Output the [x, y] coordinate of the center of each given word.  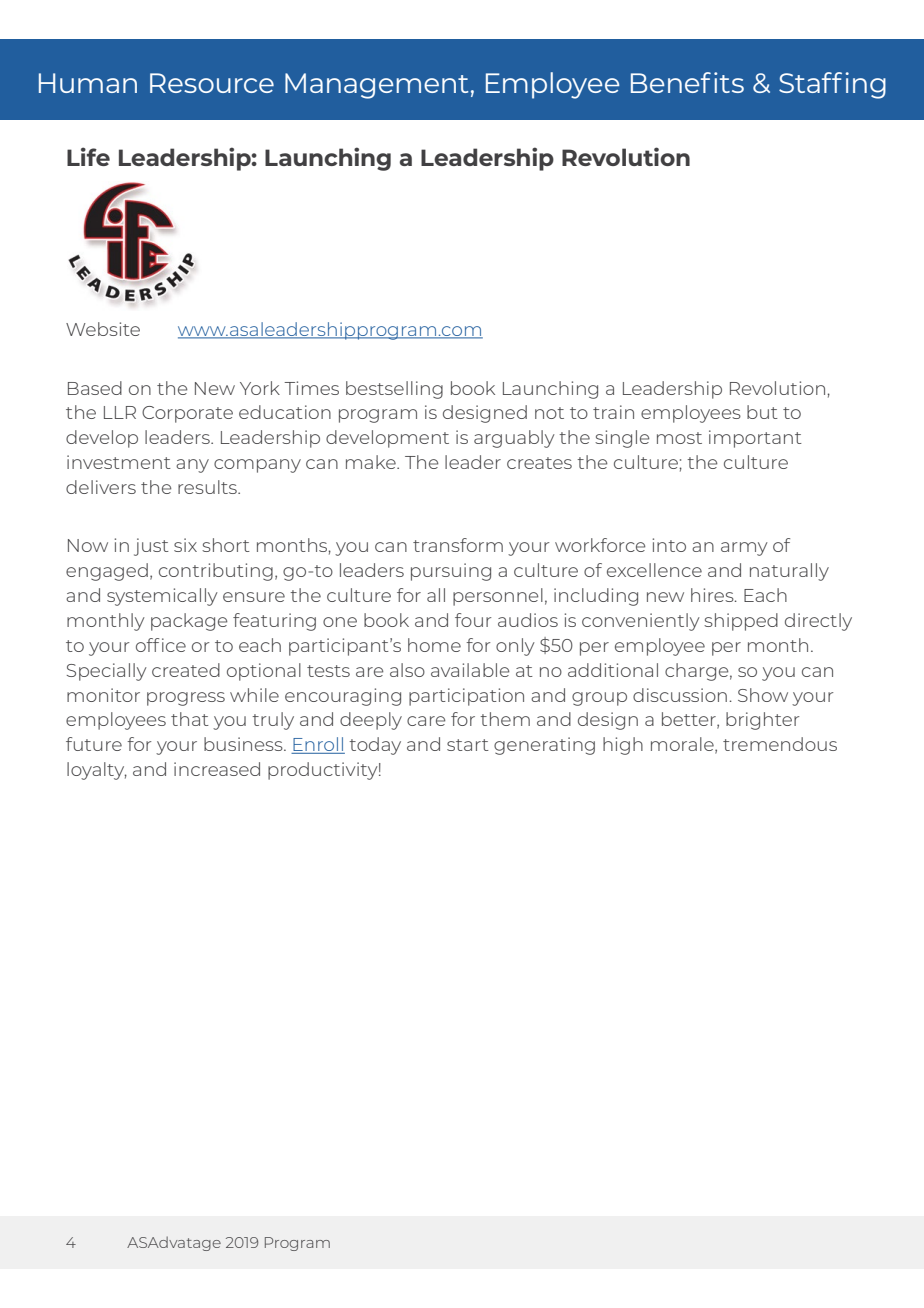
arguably [514, 439]
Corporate [187, 414]
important [755, 439]
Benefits [687, 82]
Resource [212, 83]
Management [376, 86]
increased [217, 769]
